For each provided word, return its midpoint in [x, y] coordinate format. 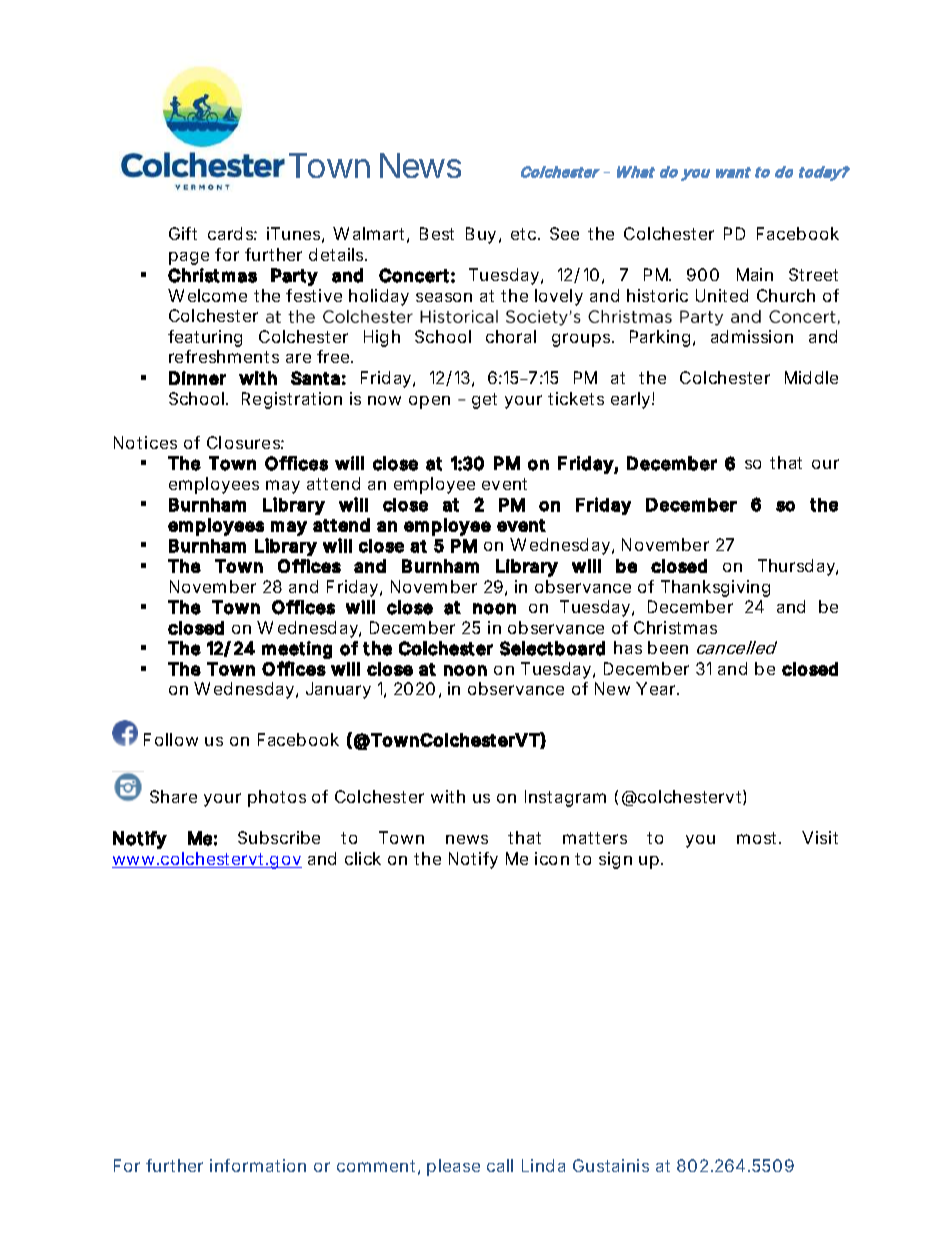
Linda [543, 1165]
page [189, 258]
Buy [483, 235]
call [500, 1165]
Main [755, 274]
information [258, 1165]
